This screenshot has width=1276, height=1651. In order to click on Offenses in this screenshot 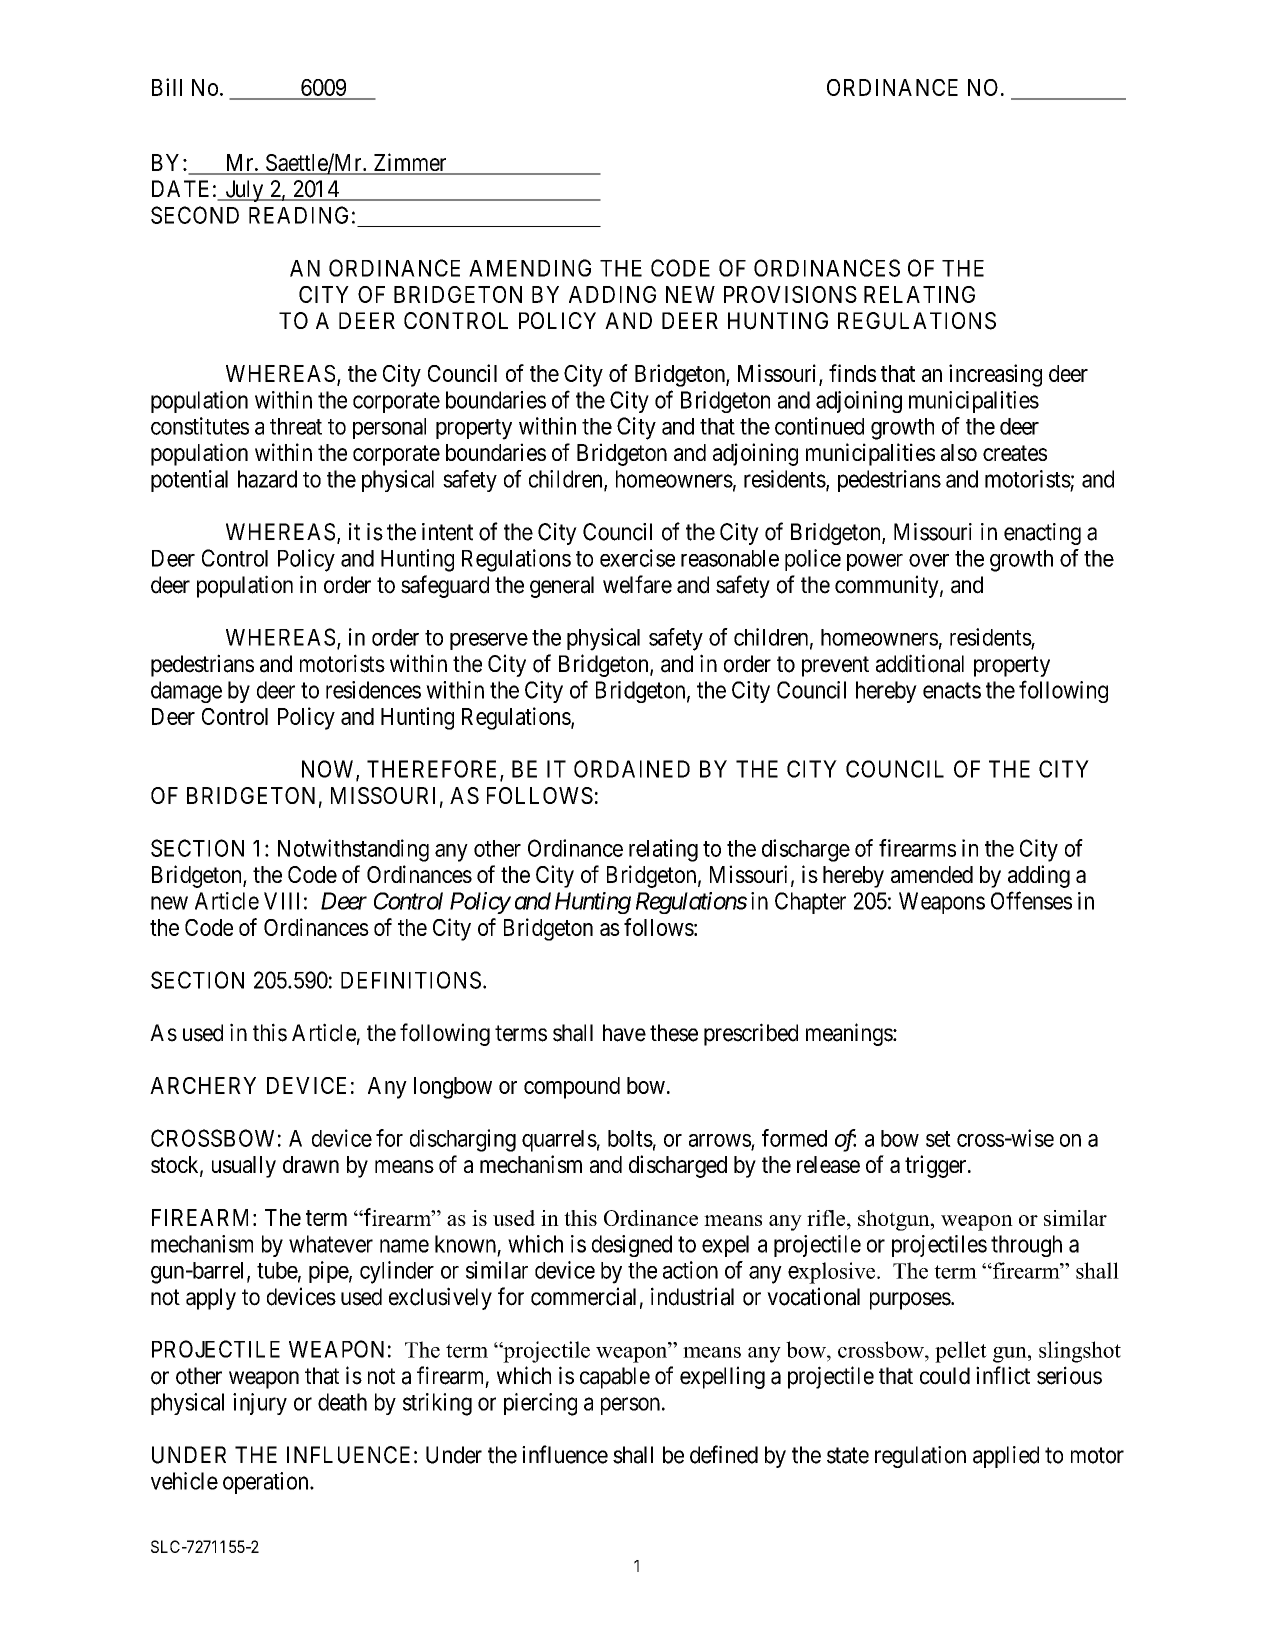, I will do `click(1031, 900)`.
